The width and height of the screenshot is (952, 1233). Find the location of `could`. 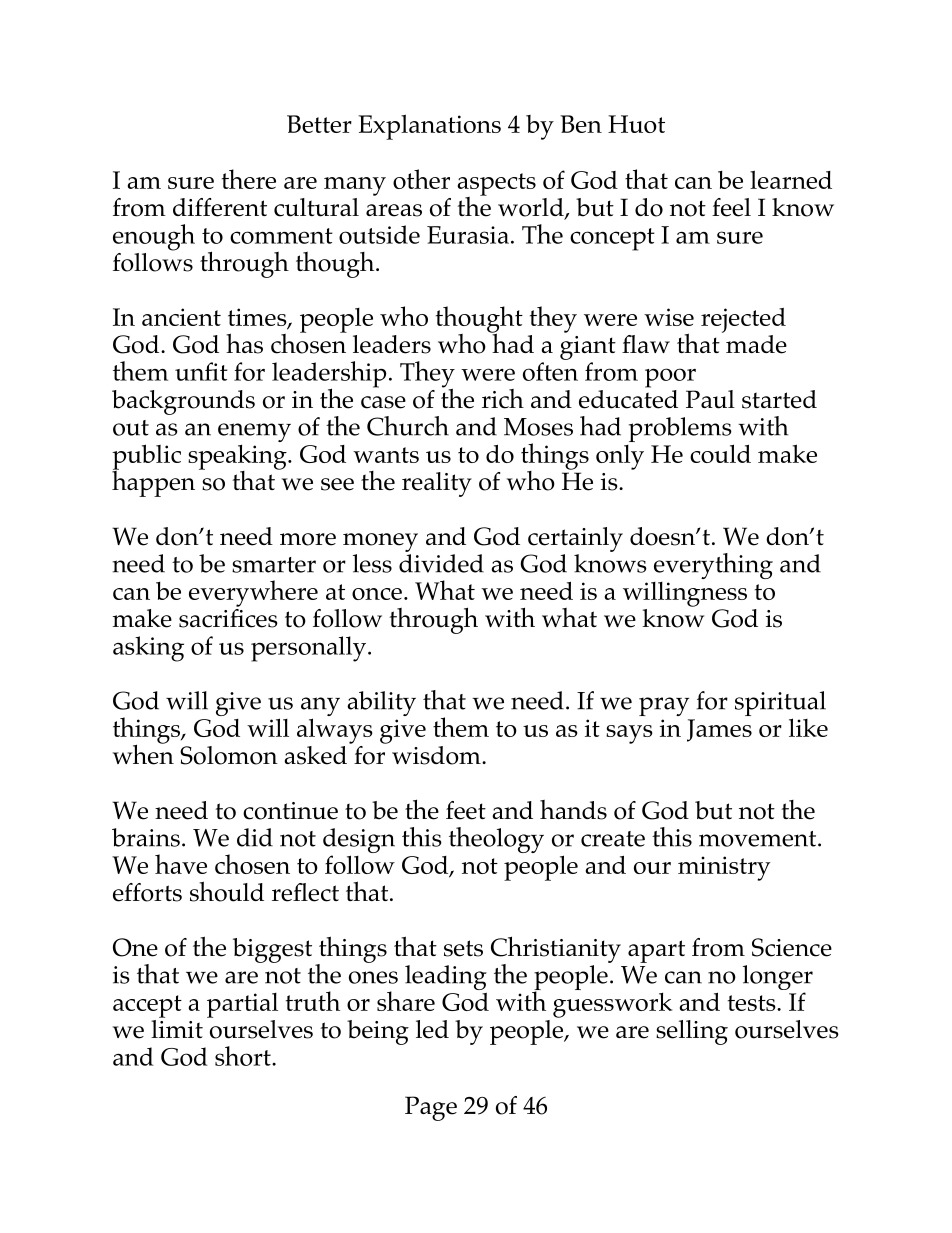

could is located at coordinates (720, 453).
